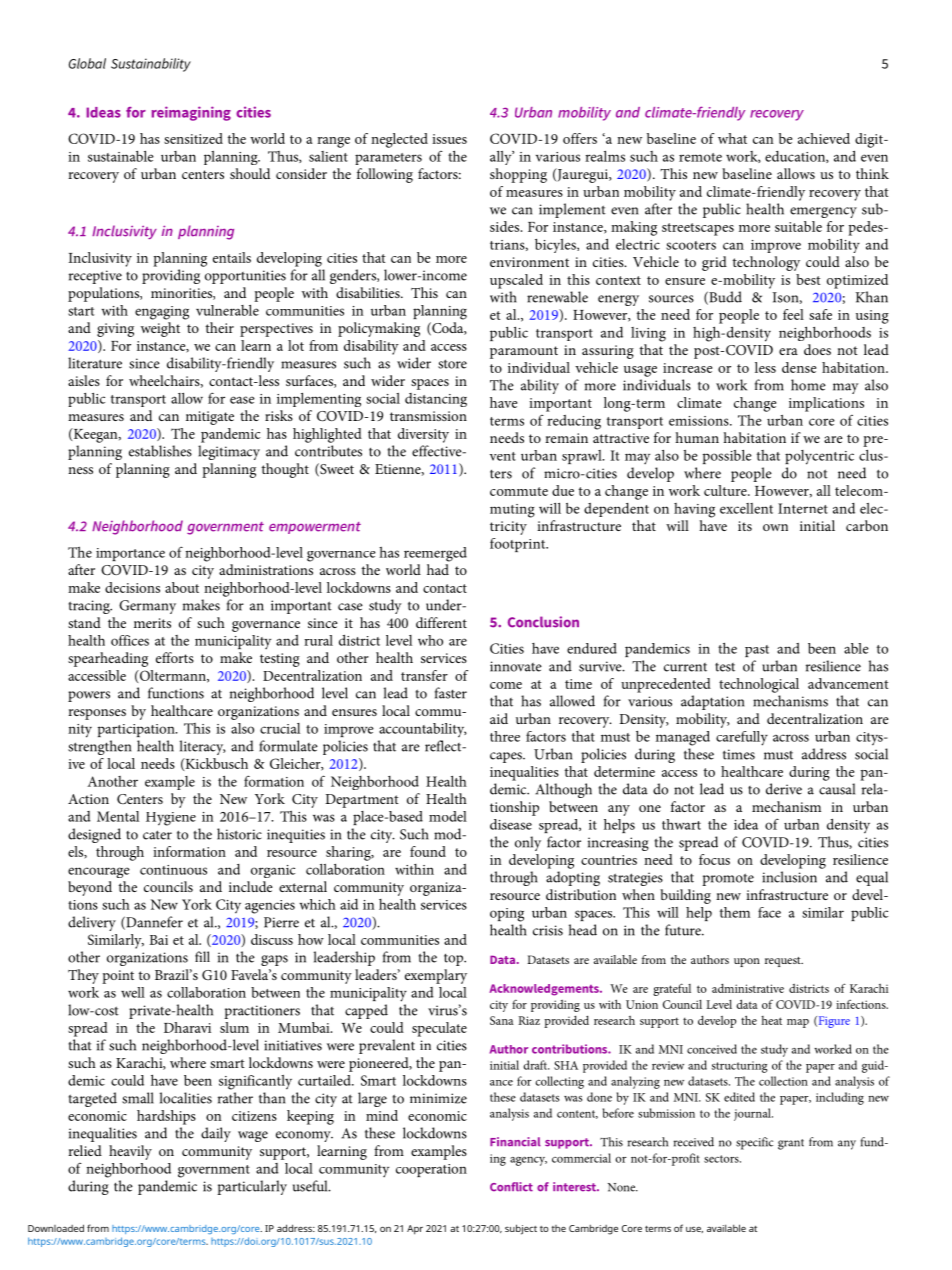 This screenshot has height=1270, width=952. I want to click on heavily, so click(130, 1152).
